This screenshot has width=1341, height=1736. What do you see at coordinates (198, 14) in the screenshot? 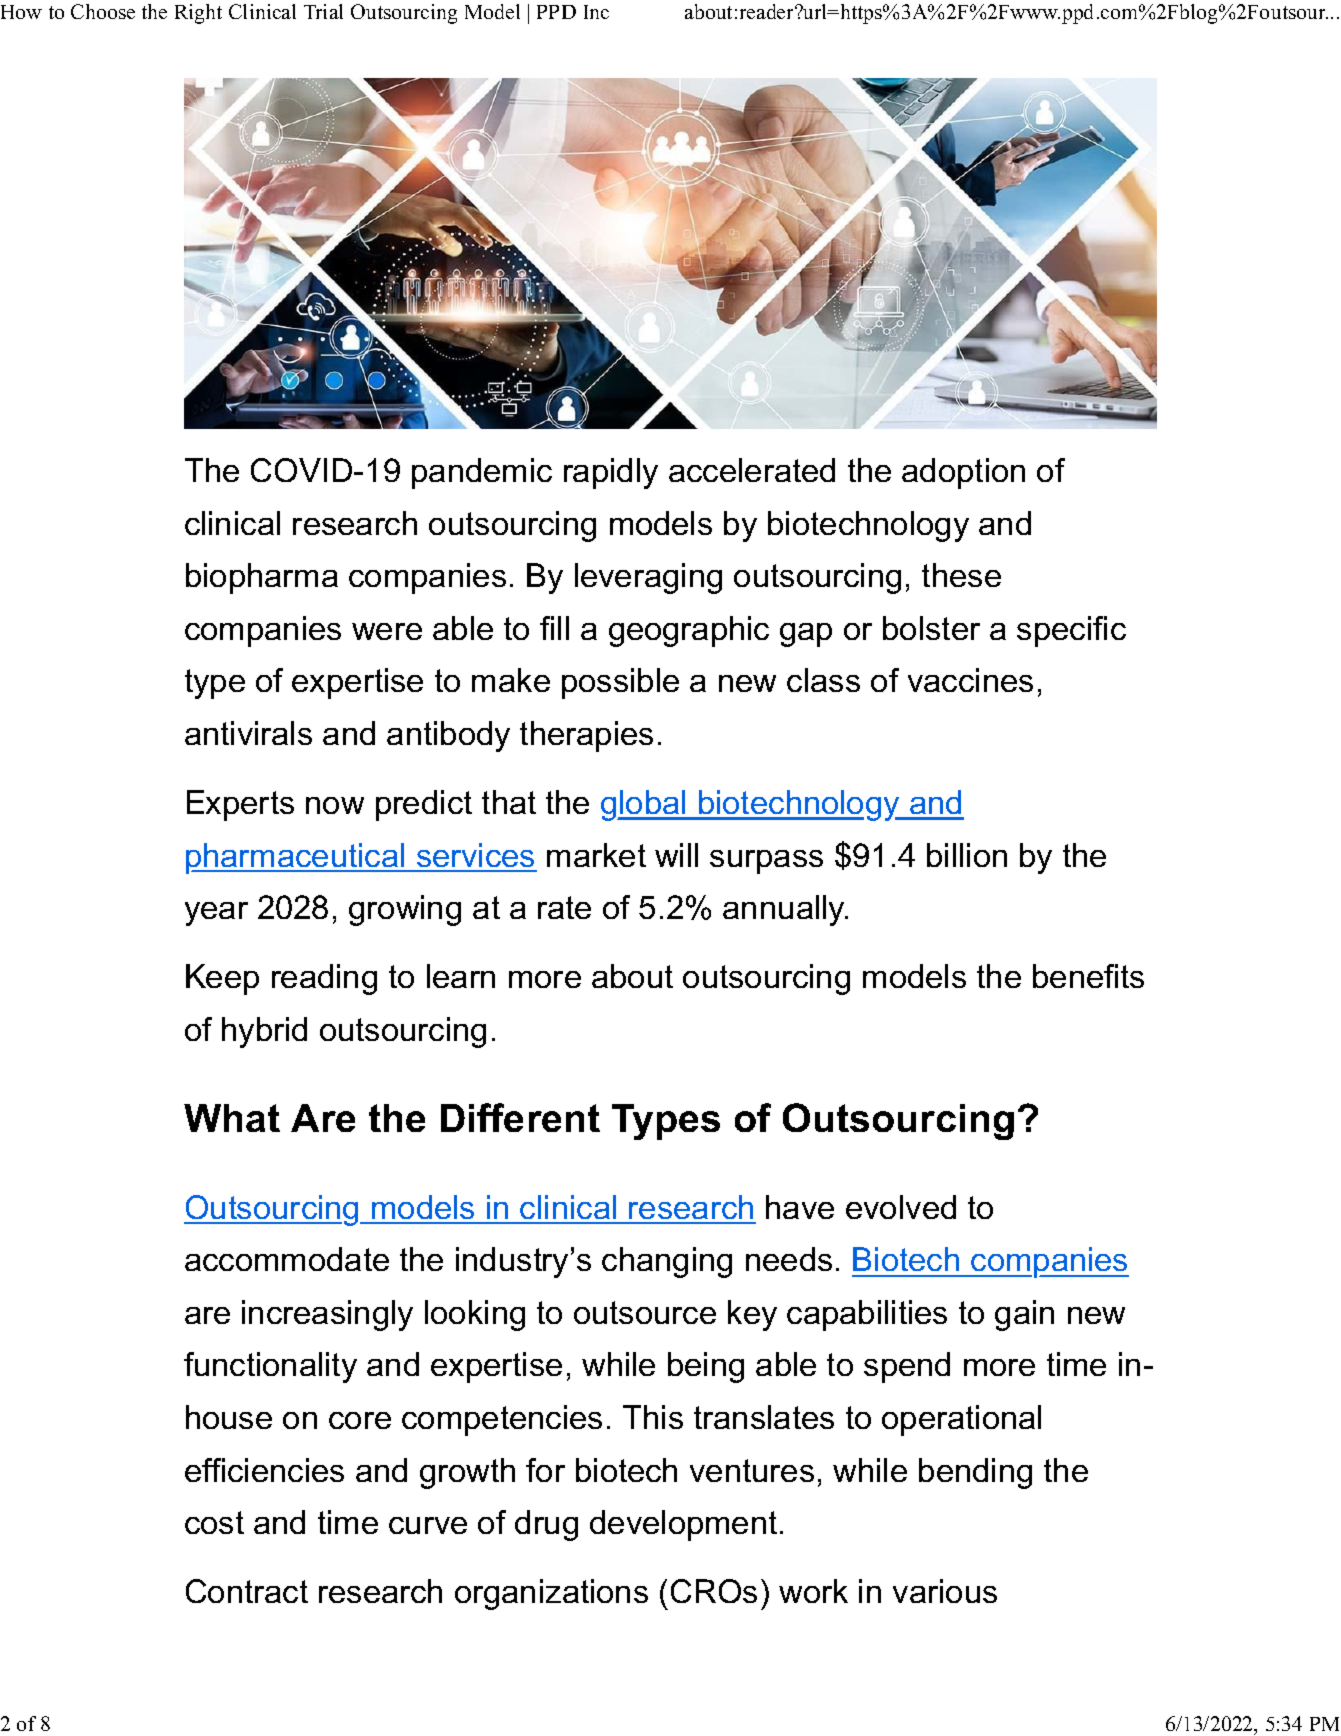
I see `Right` at bounding box center [198, 14].
